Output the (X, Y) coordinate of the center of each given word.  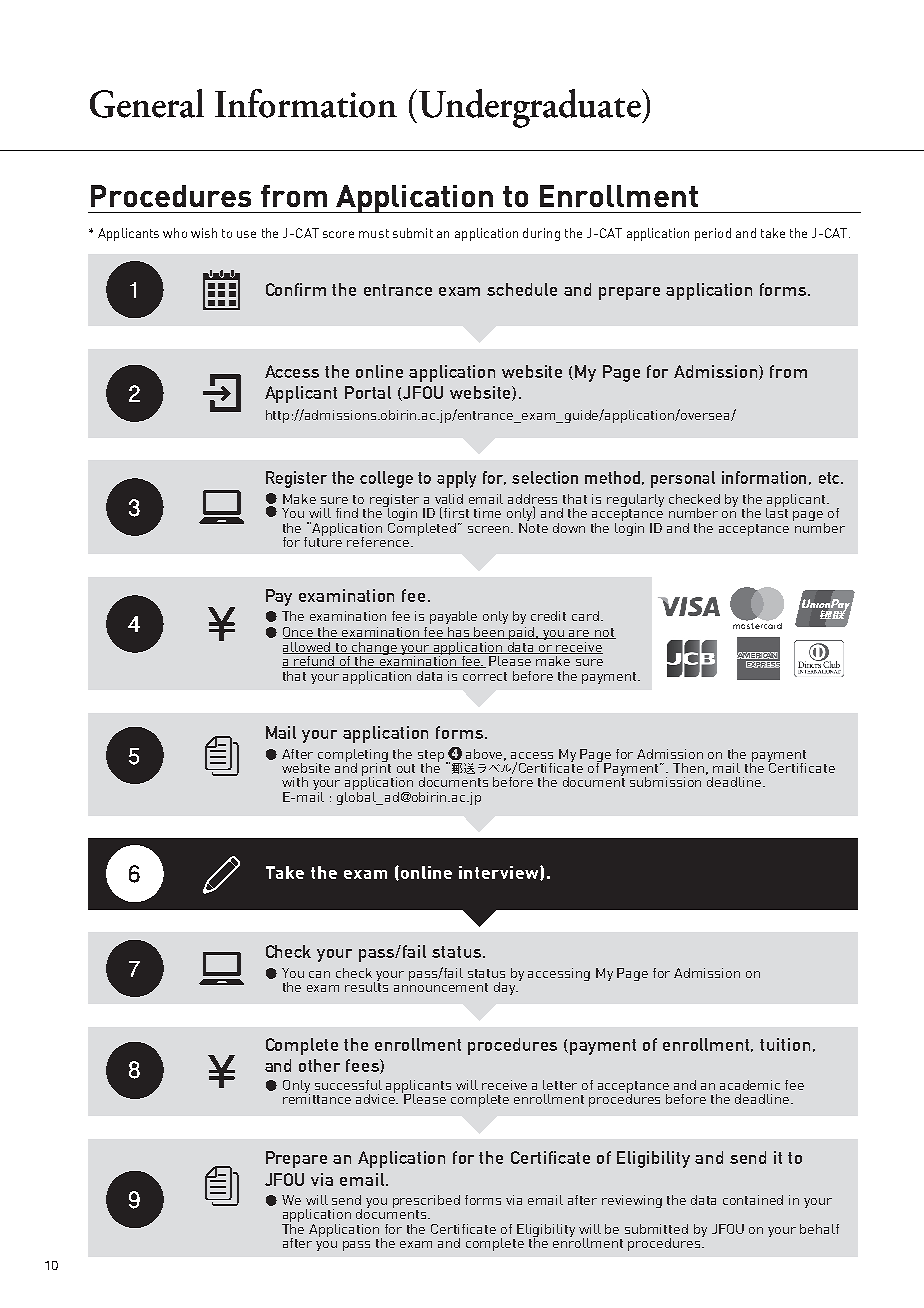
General (147, 103)
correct (485, 676)
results (366, 986)
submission (665, 782)
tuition (785, 1044)
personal (683, 479)
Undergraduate (531, 108)
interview (500, 873)
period (713, 234)
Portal (368, 392)
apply (456, 479)
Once (299, 633)
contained (753, 1200)
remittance (317, 1098)
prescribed (426, 1201)
